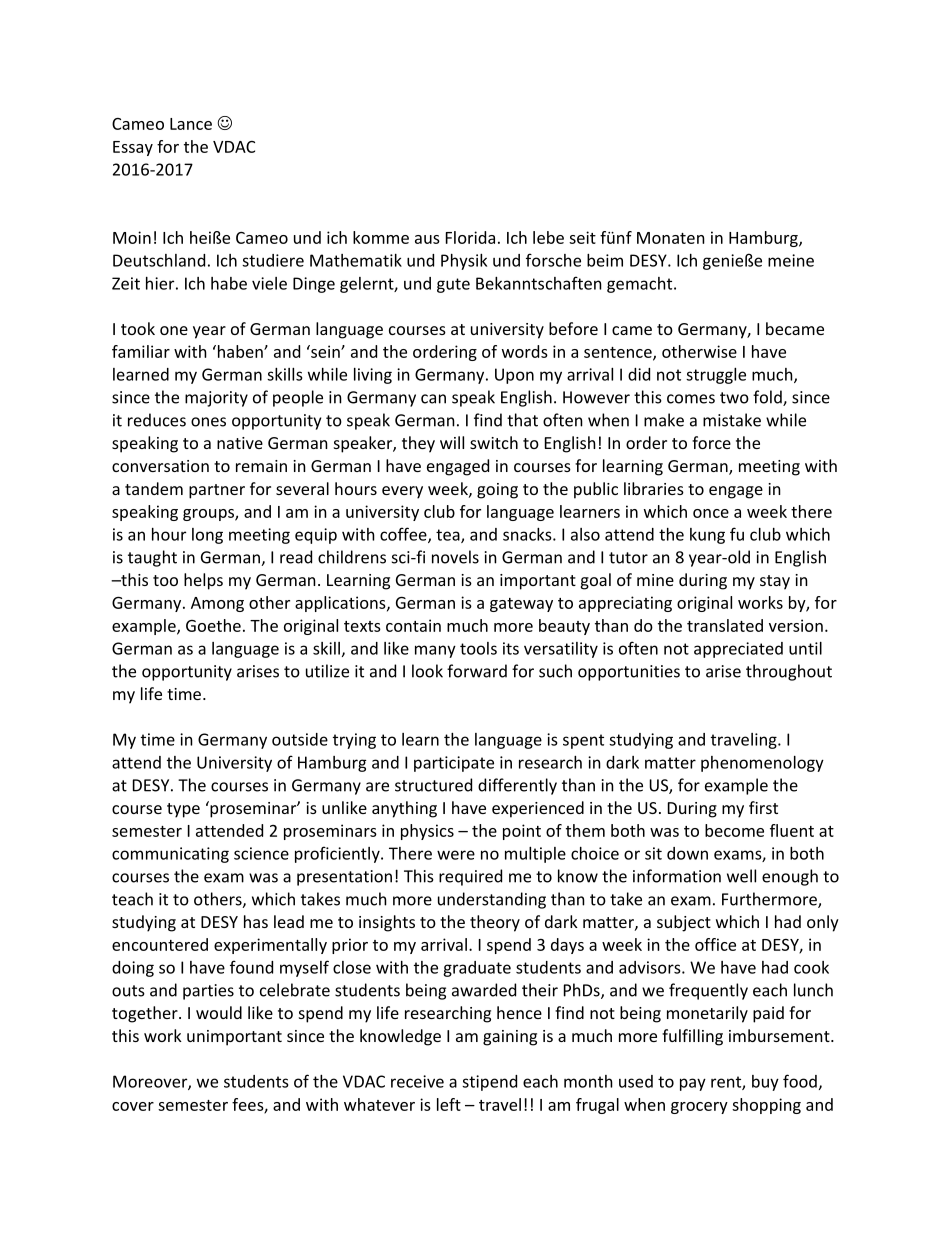  What do you see at coordinates (514, 376) in the document?
I see `Upon` at bounding box center [514, 376].
